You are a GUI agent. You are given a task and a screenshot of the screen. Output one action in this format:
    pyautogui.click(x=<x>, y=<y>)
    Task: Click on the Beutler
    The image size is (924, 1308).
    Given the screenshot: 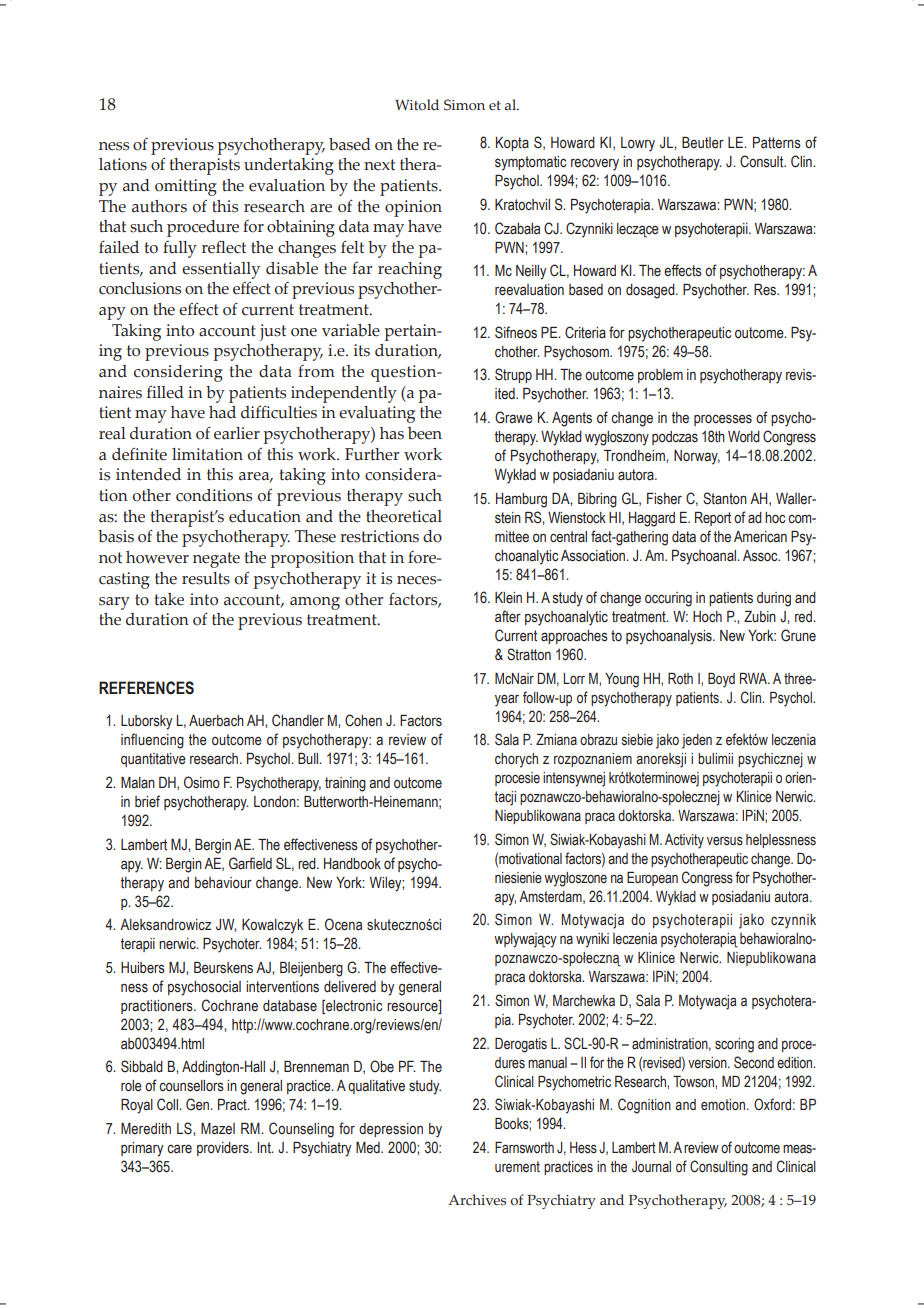 What is the action you would take?
    pyautogui.click(x=703, y=143)
